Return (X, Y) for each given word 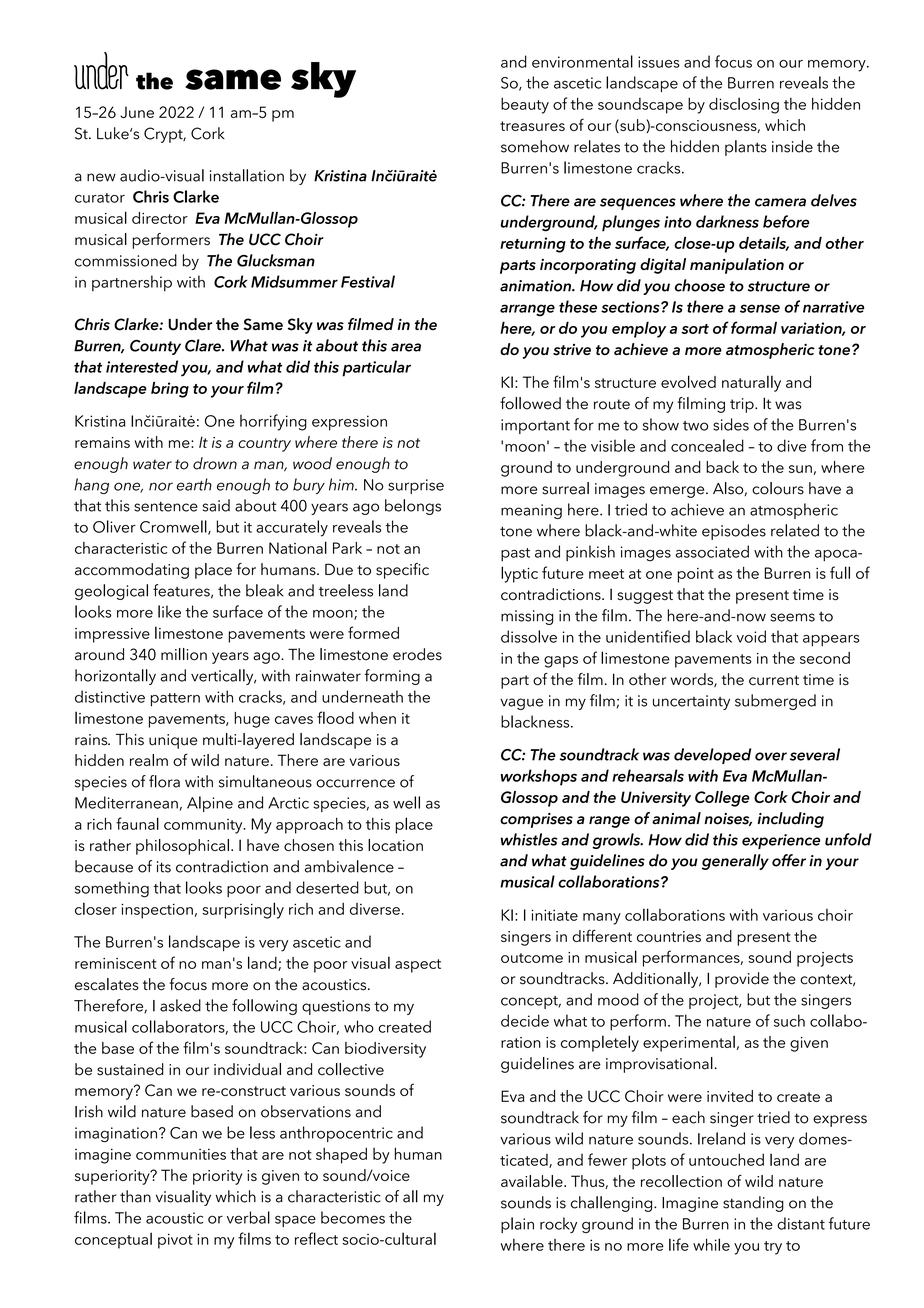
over (771, 756)
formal (754, 327)
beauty (525, 105)
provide (742, 980)
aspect (418, 966)
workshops (539, 777)
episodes (734, 532)
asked (180, 1005)
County (155, 347)
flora (164, 781)
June (137, 112)
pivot (175, 1241)
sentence (166, 507)
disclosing (744, 105)
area (406, 347)
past (515, 554)
